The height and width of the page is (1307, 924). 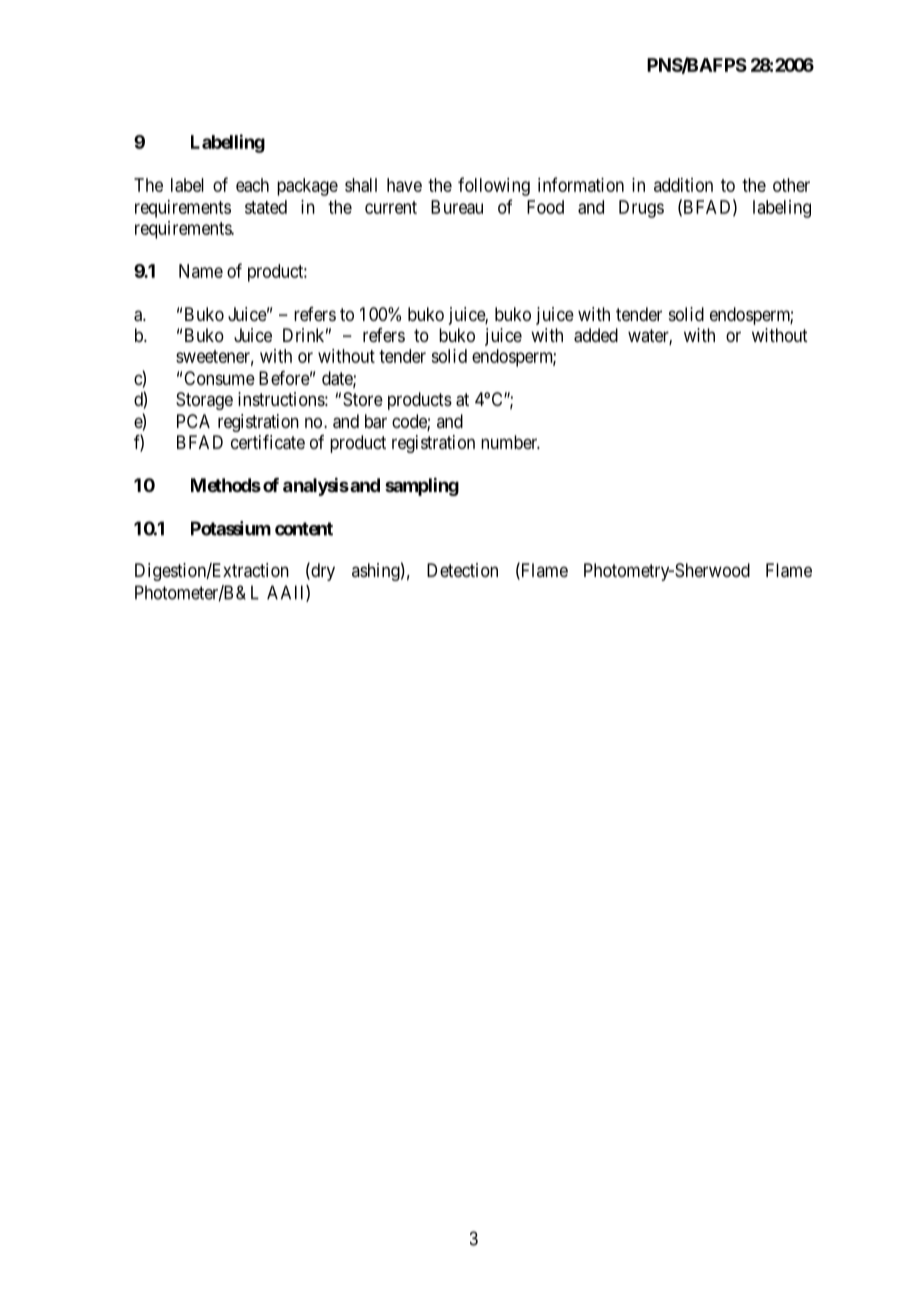 What do you see at coordinates (641, 209) in the page?
I see `Drugs` at bounding box center [641, 209].
